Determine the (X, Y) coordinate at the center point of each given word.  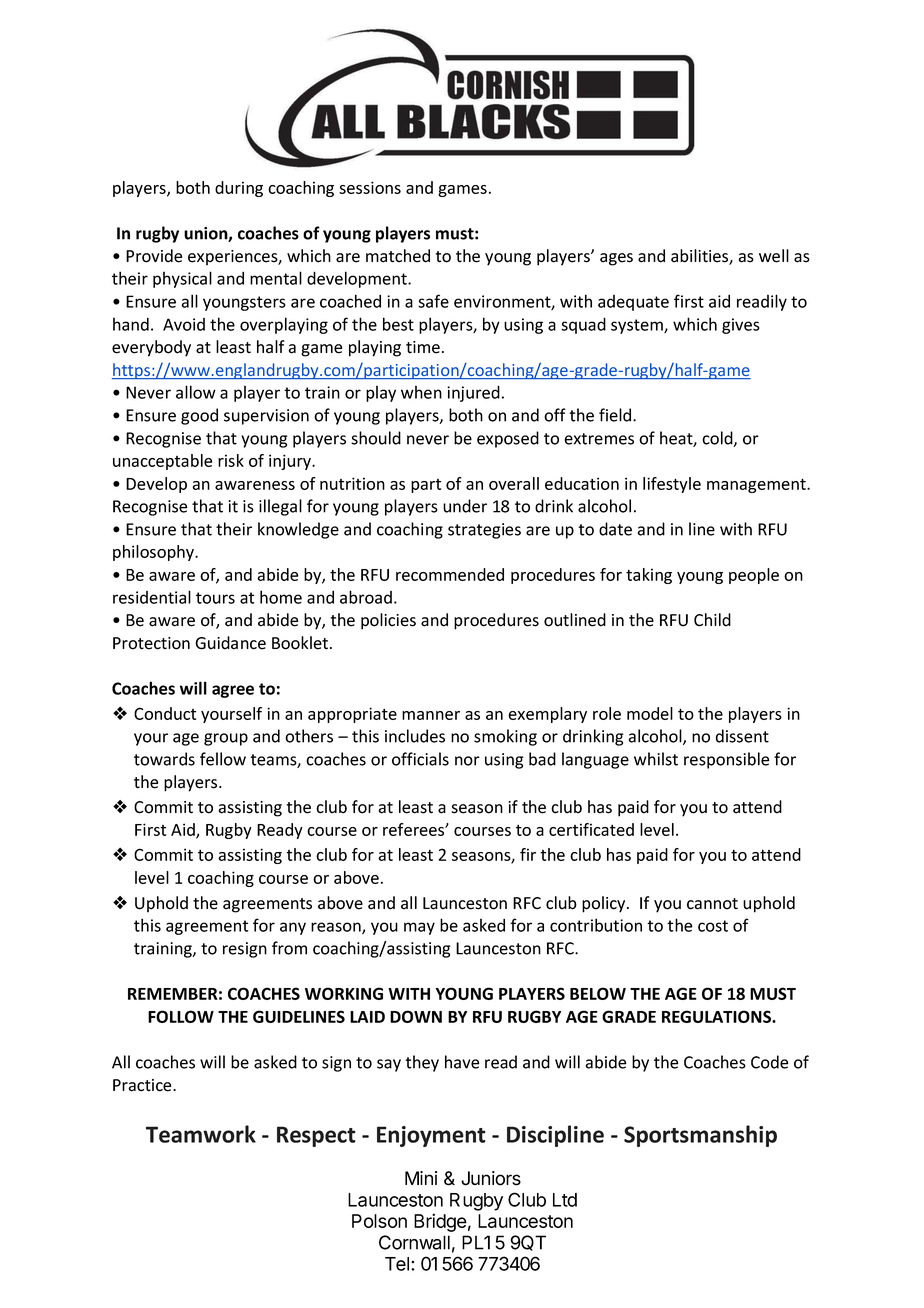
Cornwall (414, 1242)
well (774, 256)
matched (398, 256)
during (239, 189)
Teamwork (201, 1134)
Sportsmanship (700, 1136)
